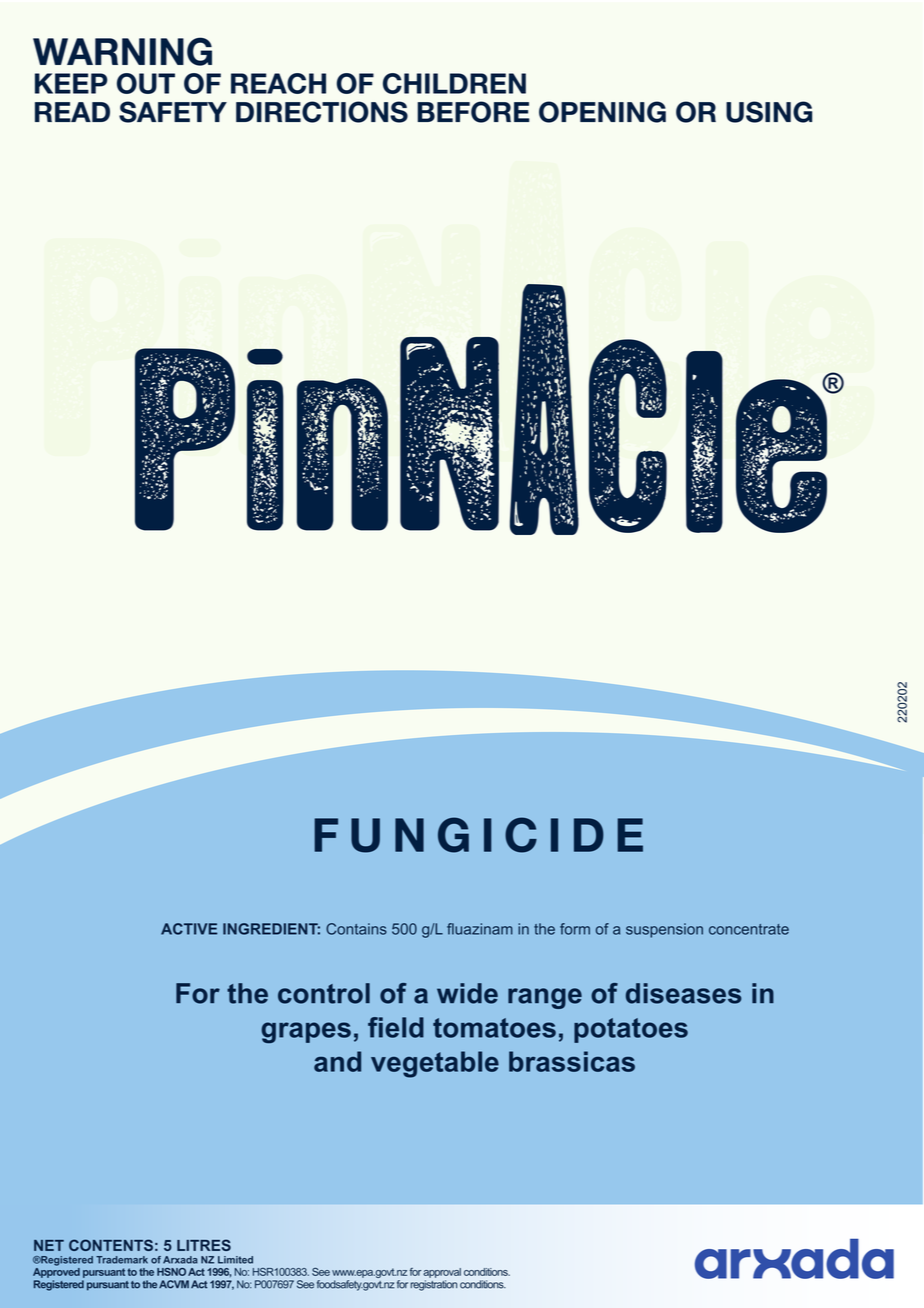  What do you see at coordinates (602, 112) in the page?
I see `OPENING` at bounding box center [602, 112].
